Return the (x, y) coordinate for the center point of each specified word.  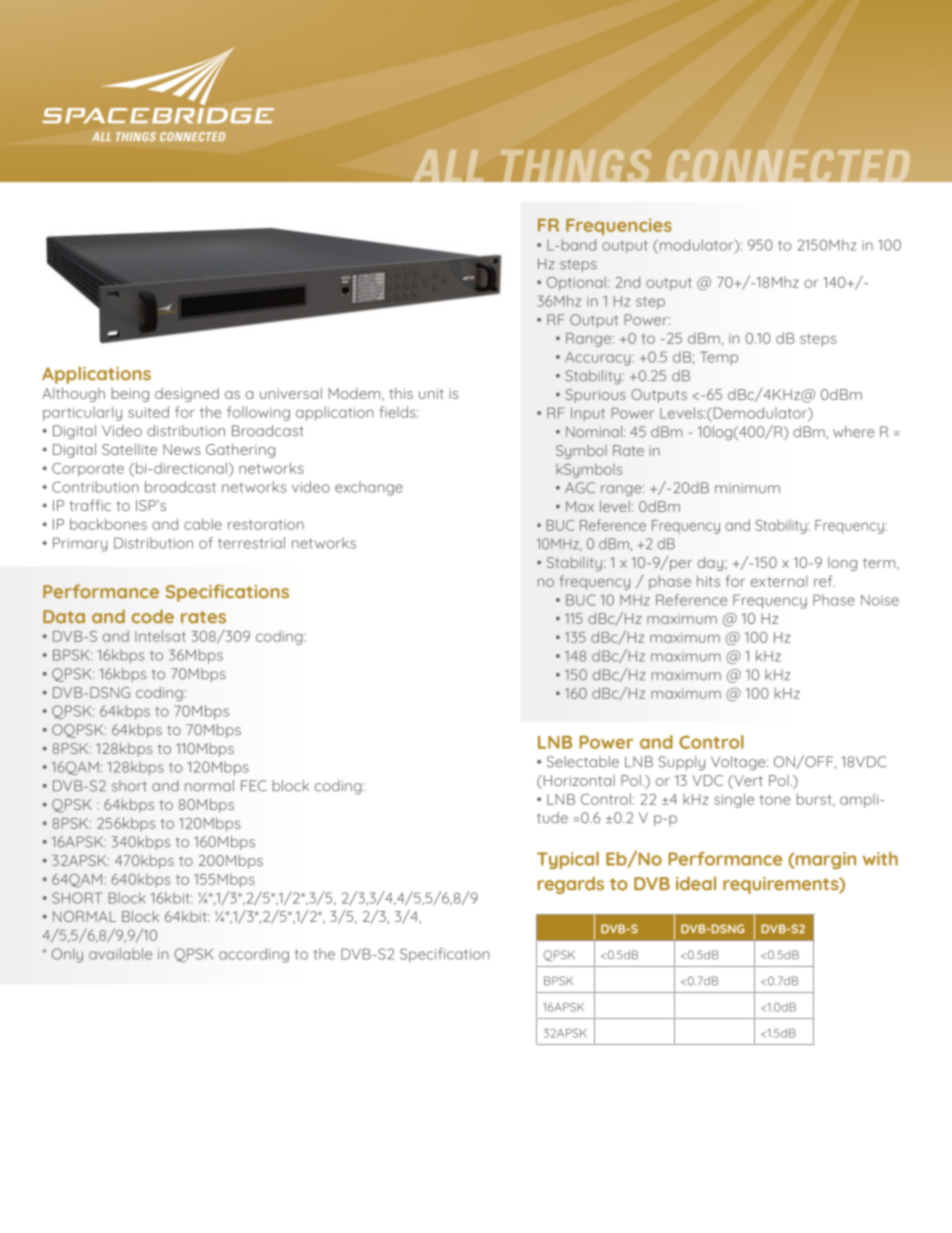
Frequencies (619, 226)
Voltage (739, 763)
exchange (369, 488)
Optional (576, 283)
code (153, 616)
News (181, 449)
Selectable (583, 762)
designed (187, 395)
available (120, 954)
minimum (747, 488)
